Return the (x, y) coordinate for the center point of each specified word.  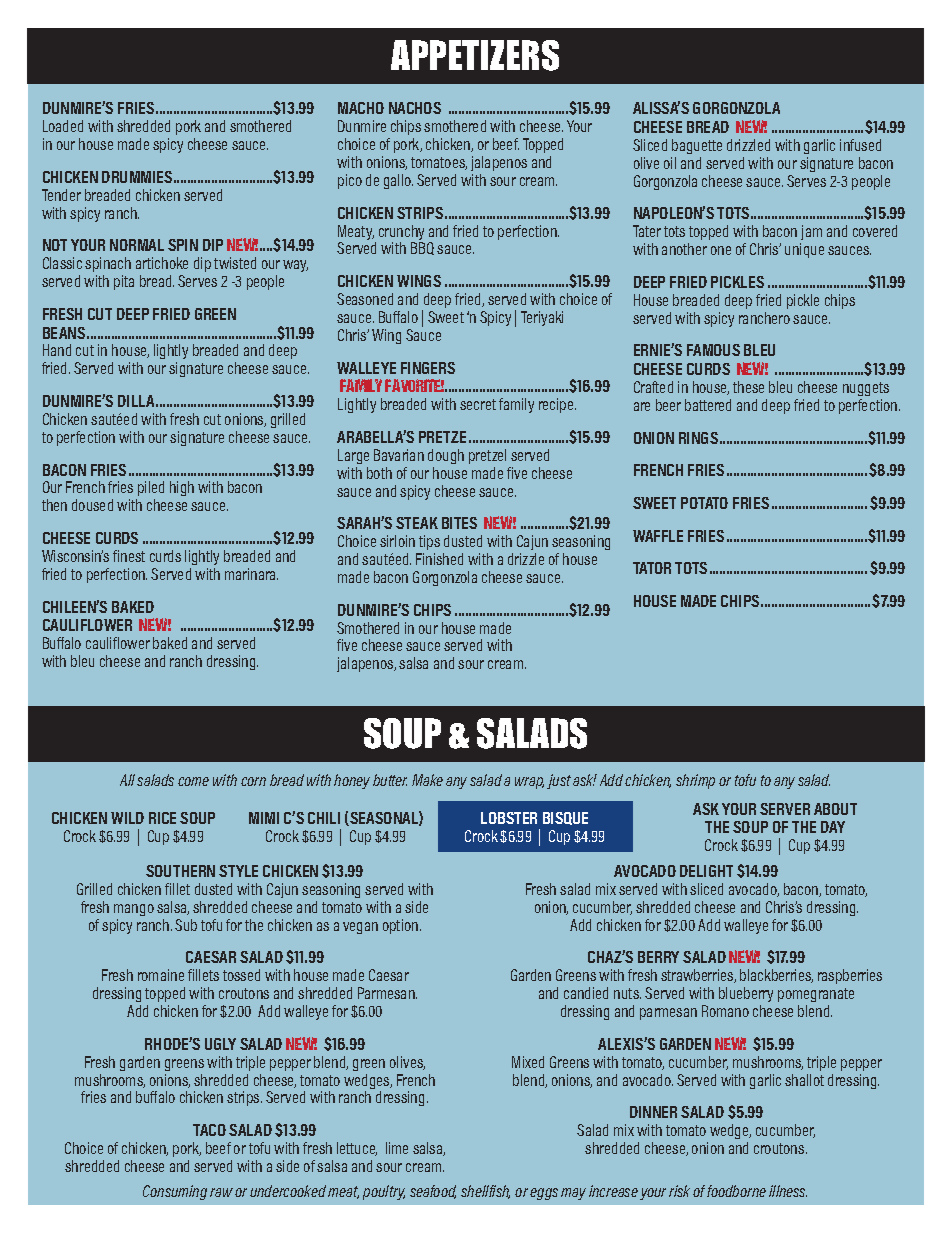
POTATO (704, 503)
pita (124, 282)
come (193, 781)
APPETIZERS (475, 55)
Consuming (175, 1192)
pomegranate (816, 995)
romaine (161, 975)
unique (804, 250)
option (402, 926)
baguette (697, 146)
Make (427, 780)
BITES (459, 523)
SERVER (785, 809)
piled (150, 490)
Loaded (63, 126)
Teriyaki (542, 318)
